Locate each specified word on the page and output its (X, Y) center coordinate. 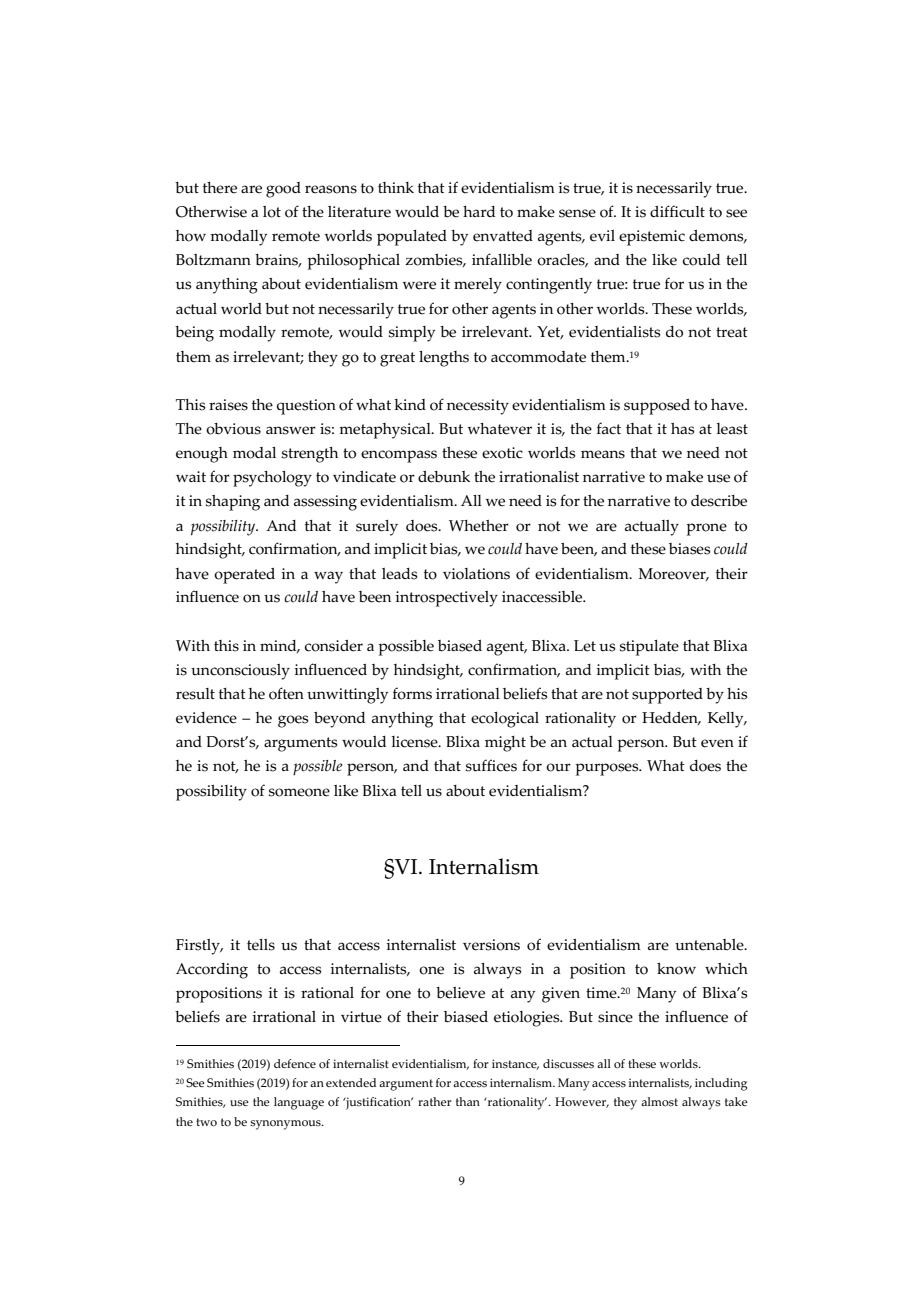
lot (272, 212)
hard (479, 211)
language (299, 1103)
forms (412, 693)
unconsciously (240, 672)
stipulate (649, 648)
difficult (677, 211)
